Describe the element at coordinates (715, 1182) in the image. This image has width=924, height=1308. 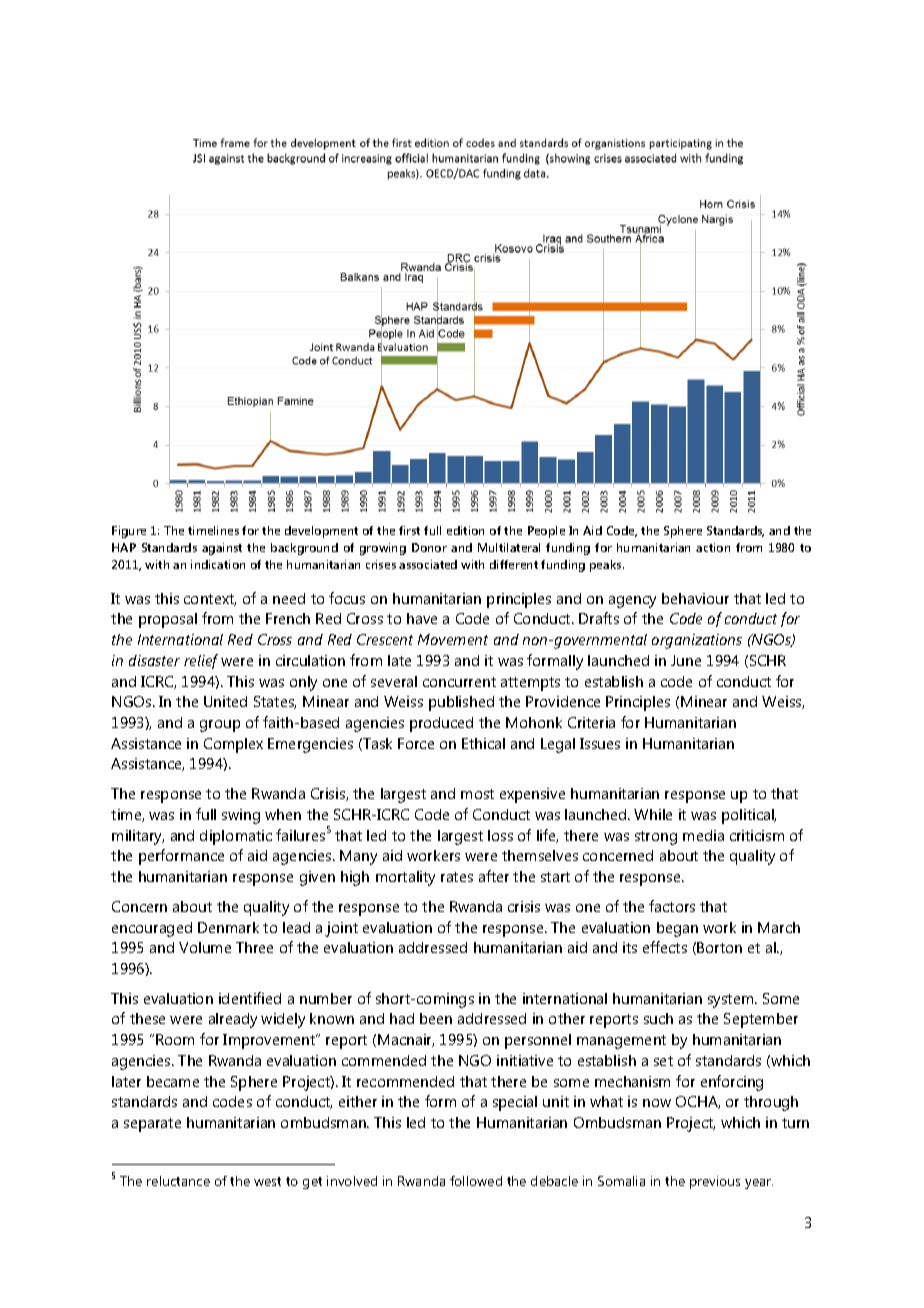
I see `previous` at that location.
